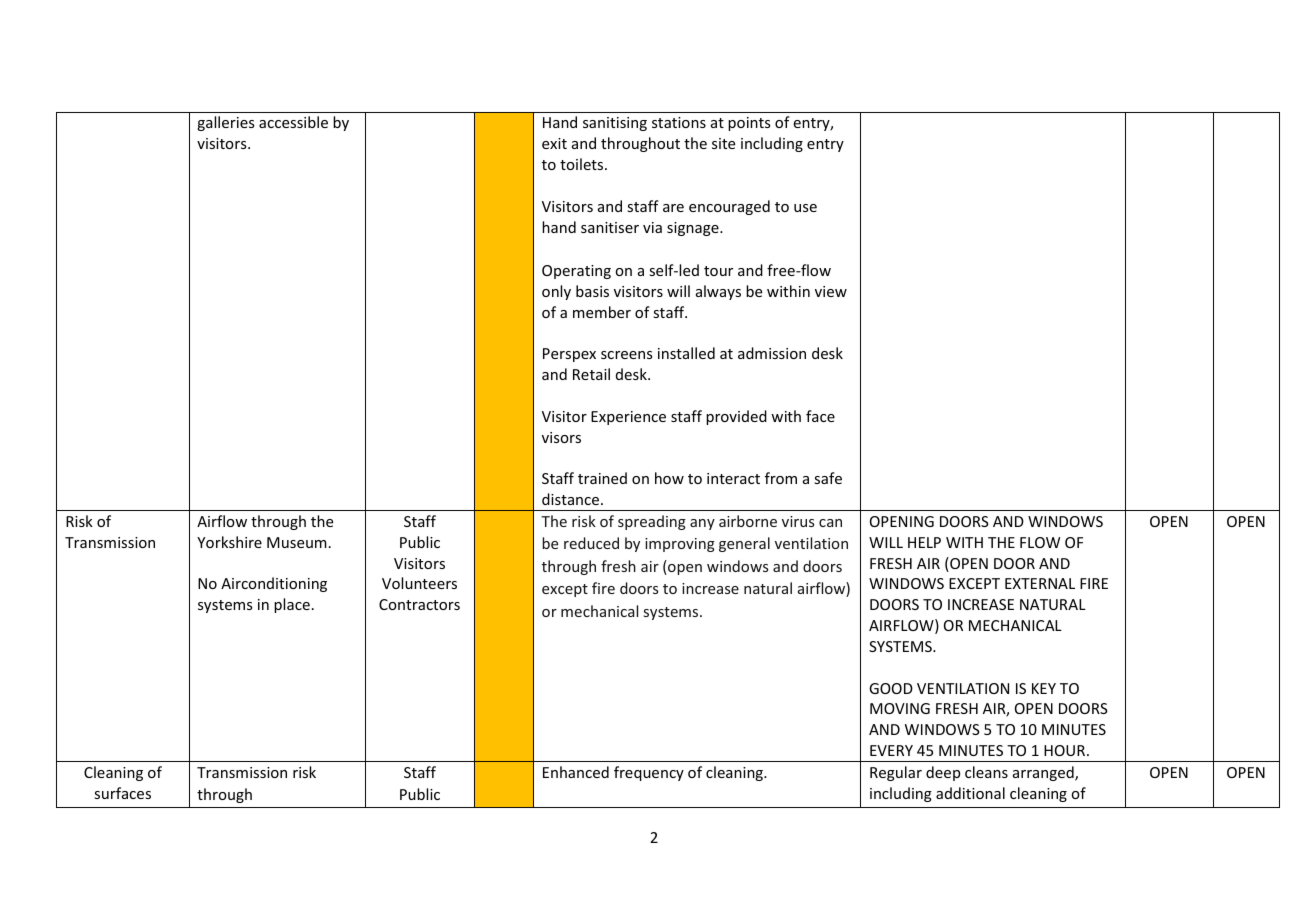  What do you see at coordinates (1040, 583) in the screenshot?
I see `EXTERNAL` at bounding box center [1040, 583].
